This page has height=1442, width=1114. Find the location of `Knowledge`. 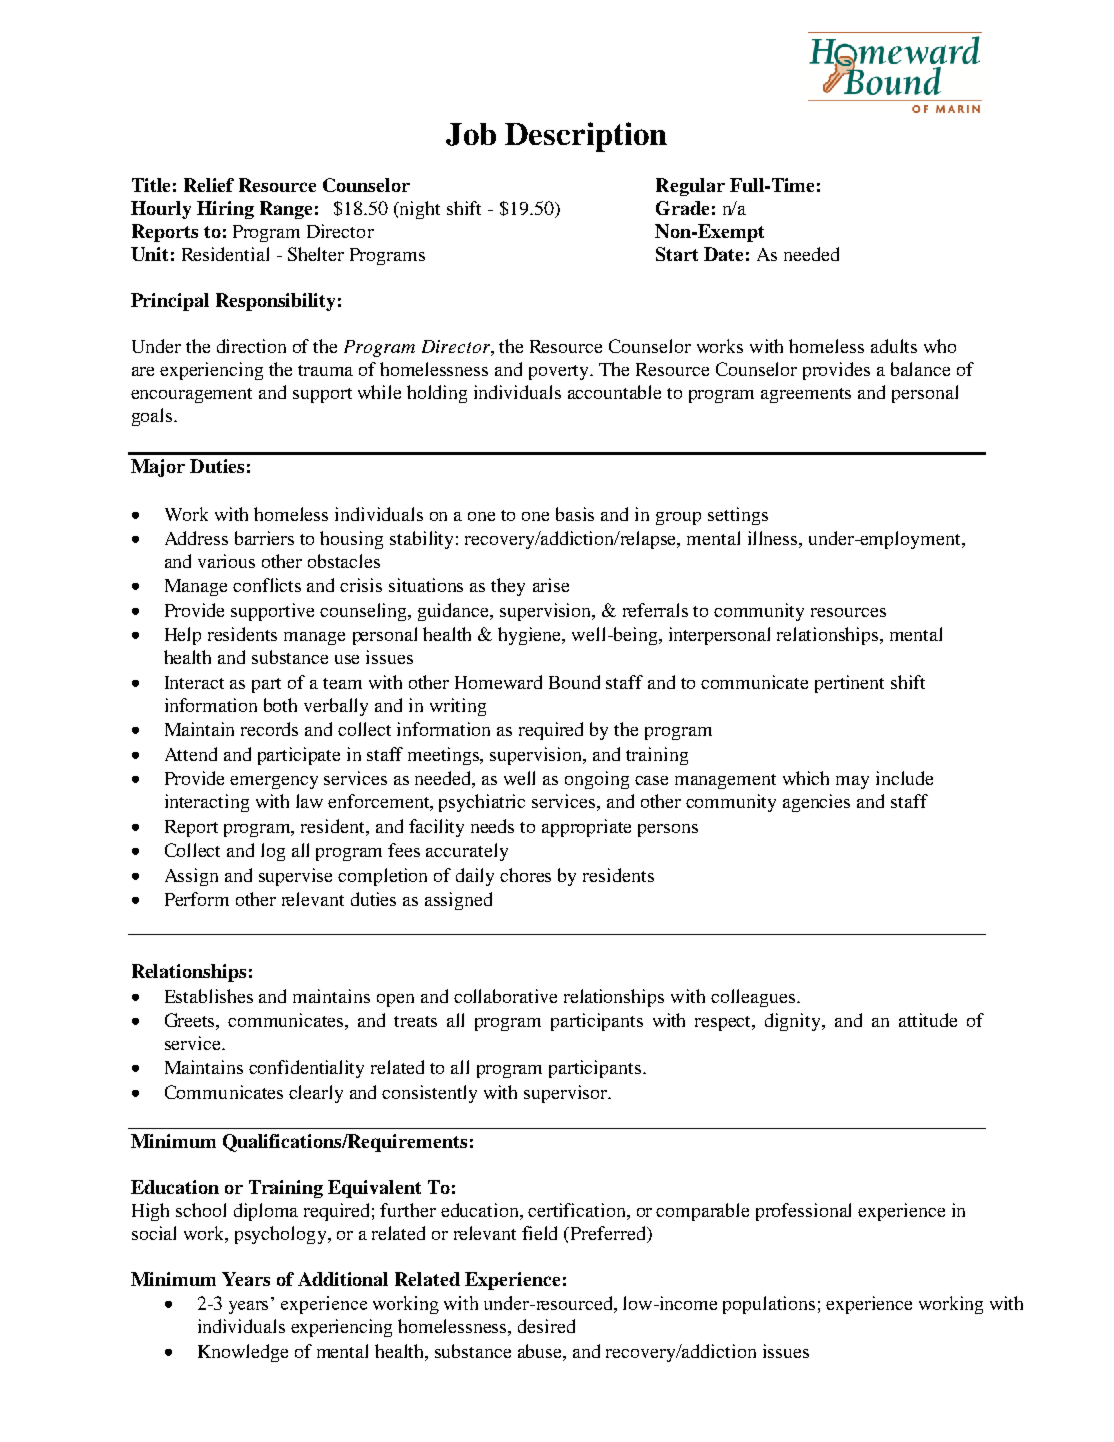

Knowledge is located at coordinates (243, 1353).
